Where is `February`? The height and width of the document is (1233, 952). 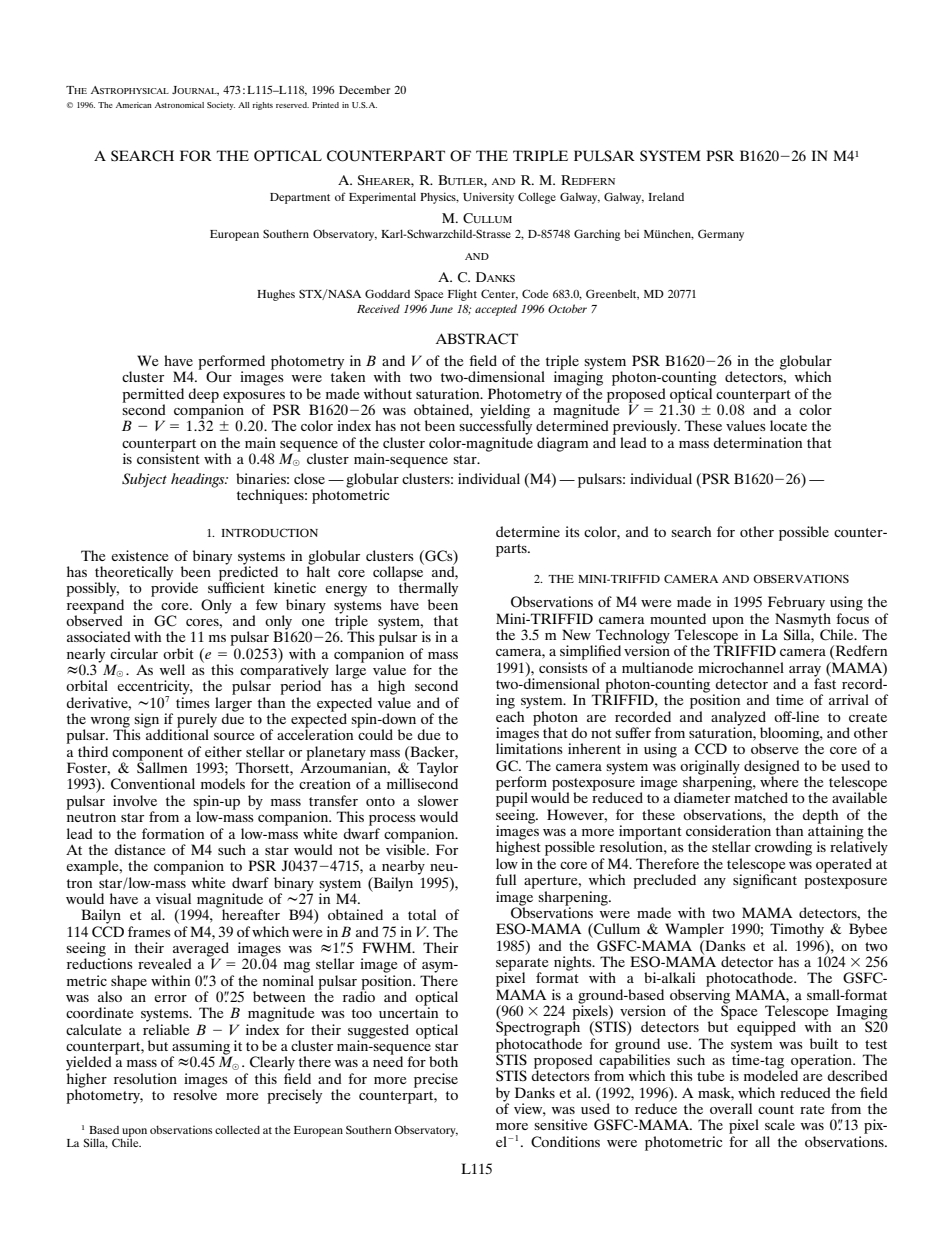 February is located at coordinates (796, 603).
